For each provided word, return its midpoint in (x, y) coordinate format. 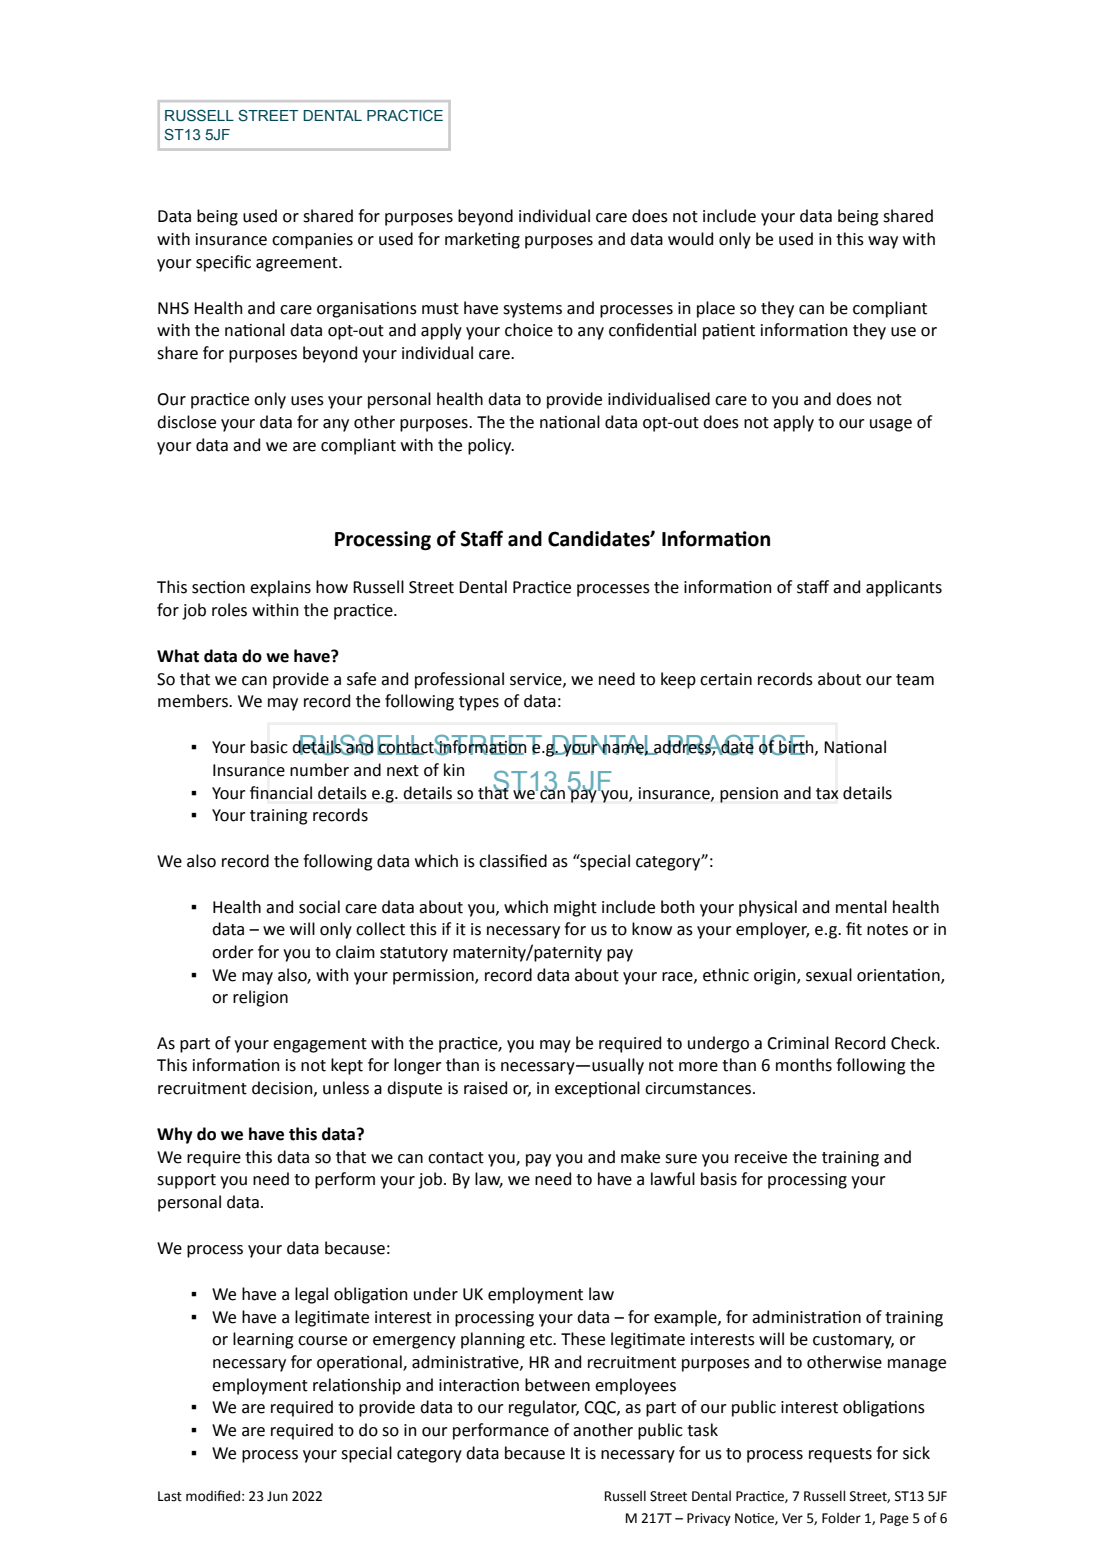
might (575, 908)
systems (532, 310)
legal (311, 1295)
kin (454, 769)
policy (491, 446)
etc (542, 1340)
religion (260, 998)
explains (280, 588)
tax (827, 794)
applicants (904, 588)
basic (269, 747)
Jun (277, 1496)
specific (223, 263)
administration (806, 1317)
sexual (829, 975)
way (883, 242)
